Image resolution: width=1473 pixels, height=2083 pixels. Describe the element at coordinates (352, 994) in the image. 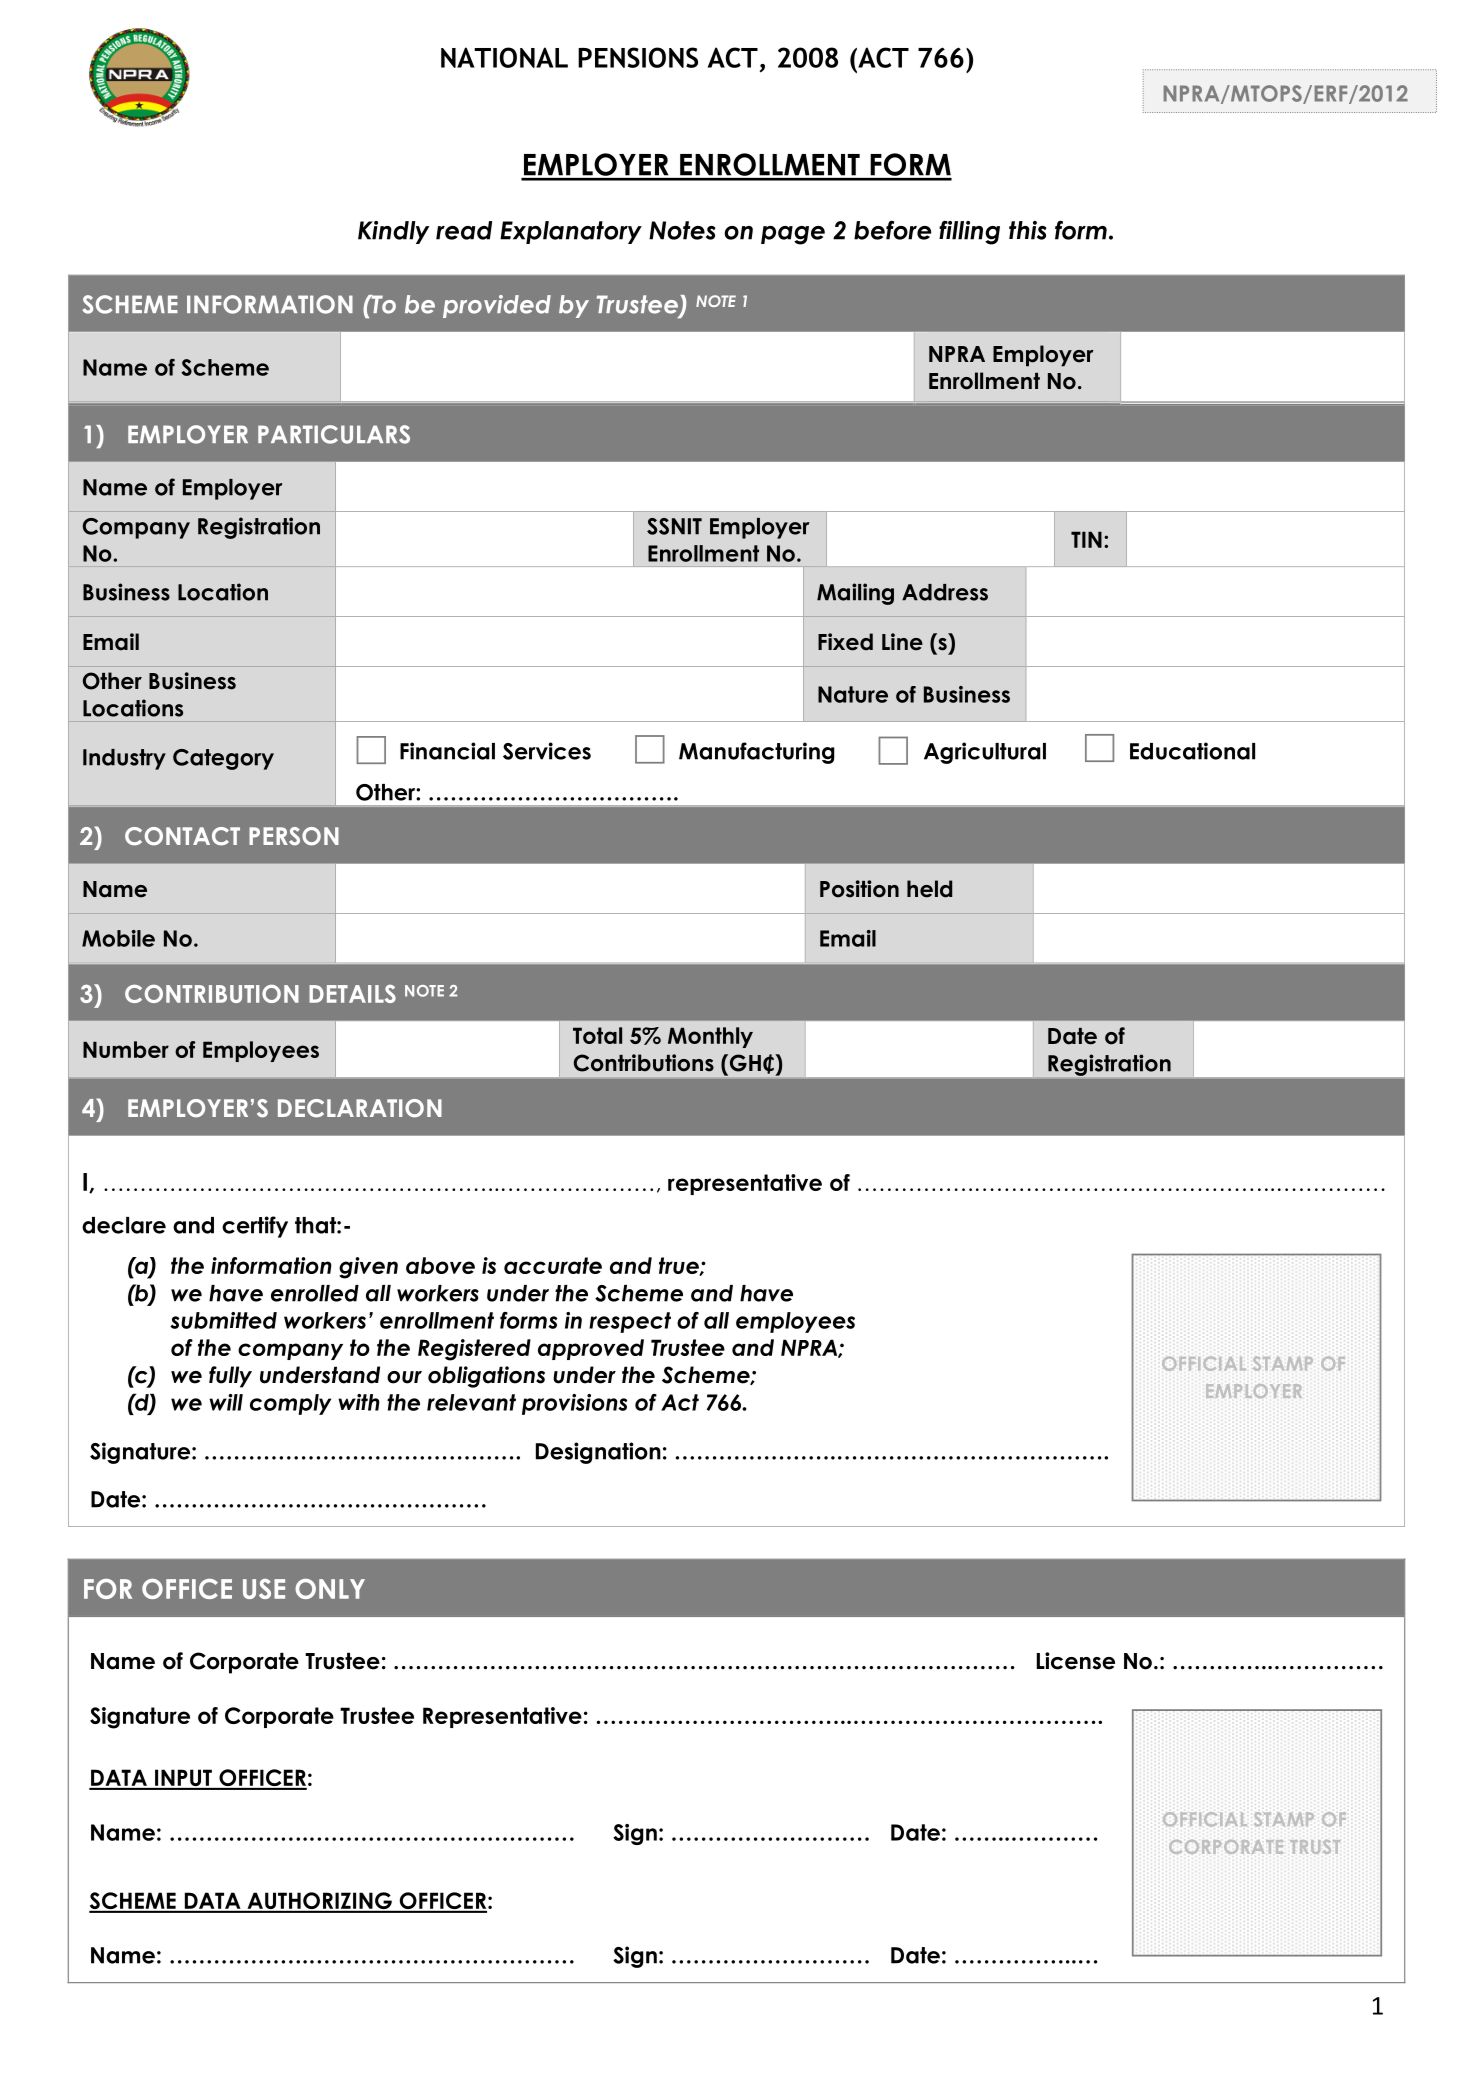

I see `DETAILS` at that location.
